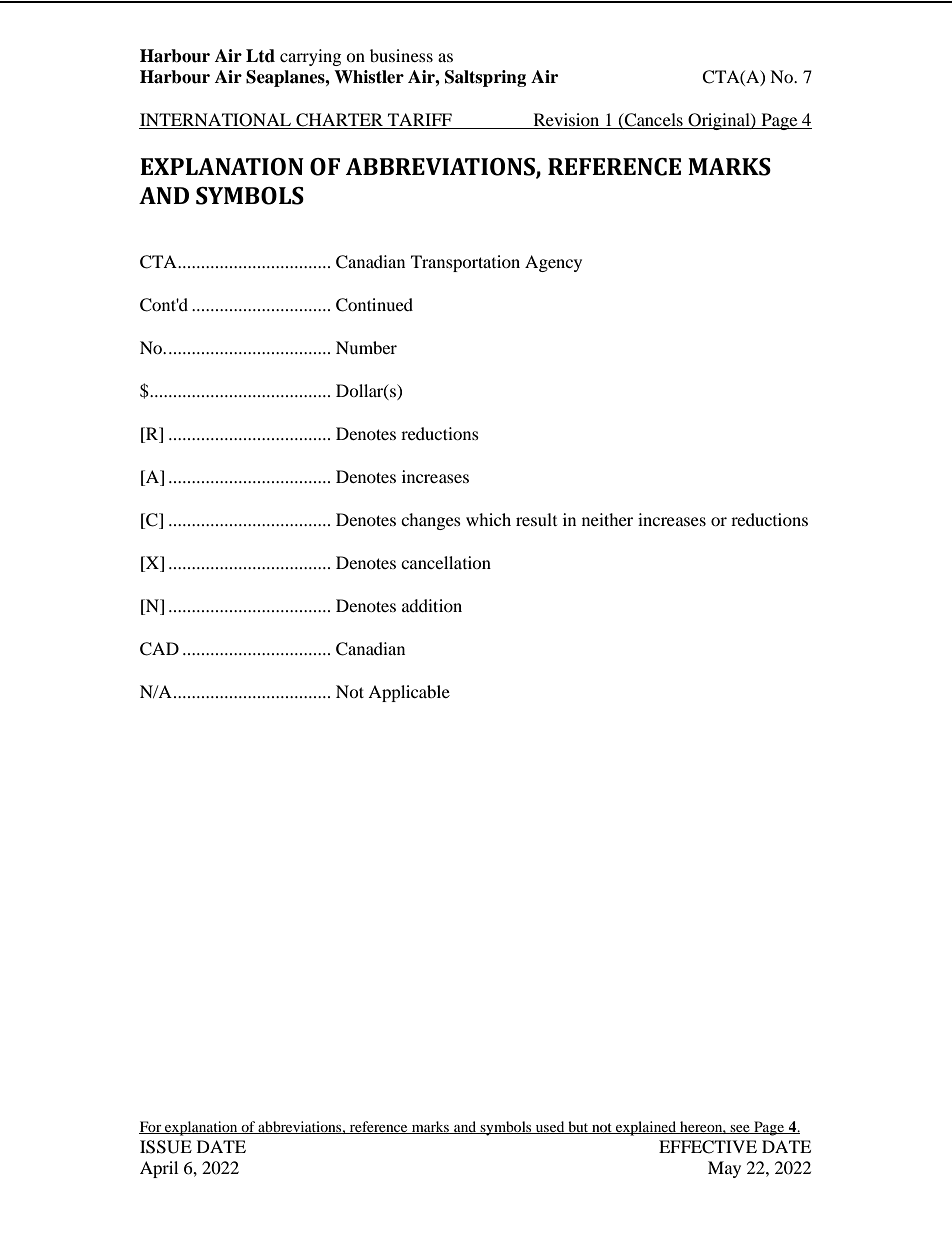  What do you see at coordinates (719, 121) in the screenshot?
I see `Original` at bounding box center [719, 121].
